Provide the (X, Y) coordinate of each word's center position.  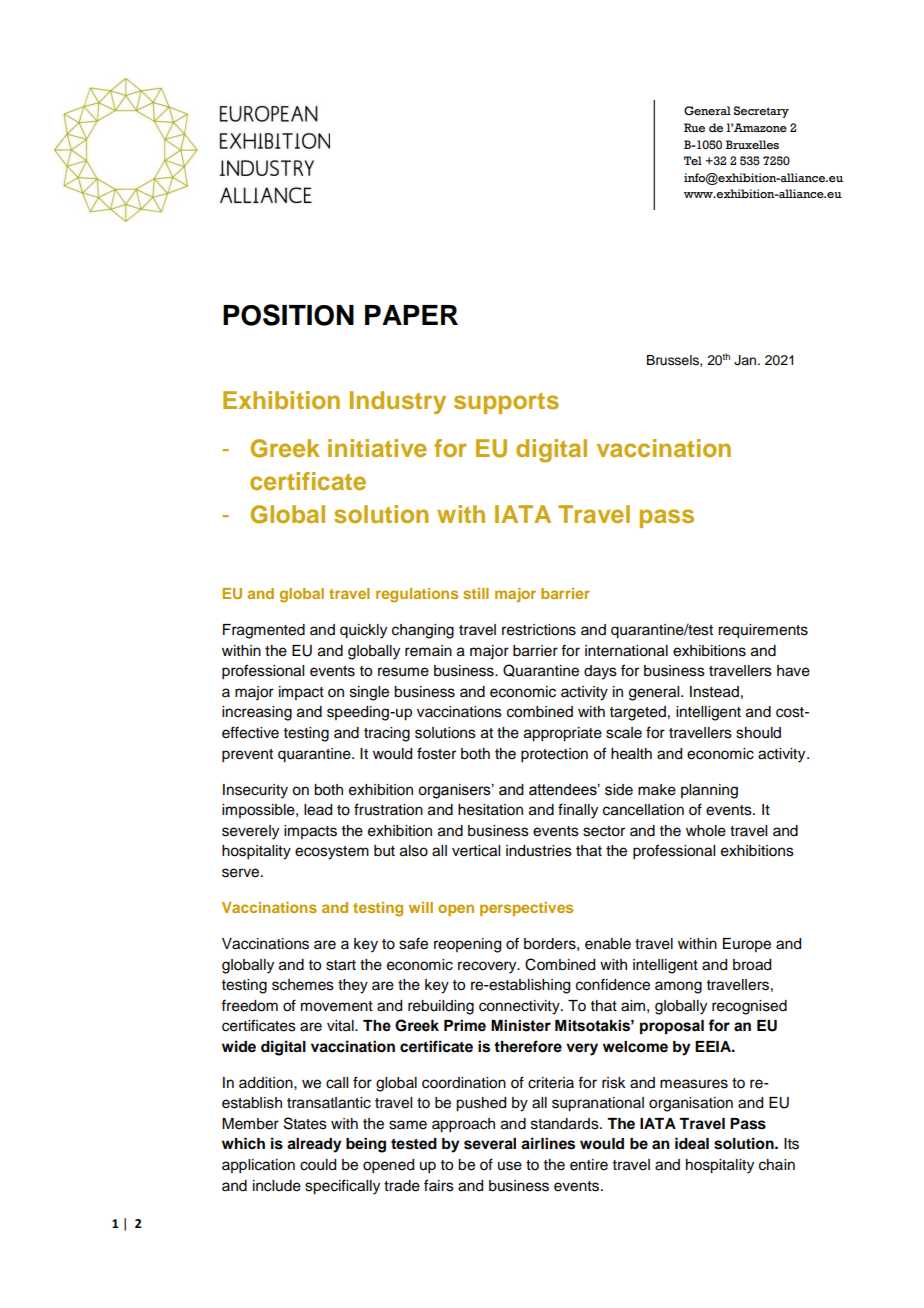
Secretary (761, 112)
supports (506, 403)
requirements (763, 631)
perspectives (526, 909)
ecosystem (332, 853)
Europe (747, 945)
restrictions (539, 630)
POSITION (288, 315)
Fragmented (264, 631)
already (314, 1145)
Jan (746, 360)
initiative (377, 448)
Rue (694, 127)
